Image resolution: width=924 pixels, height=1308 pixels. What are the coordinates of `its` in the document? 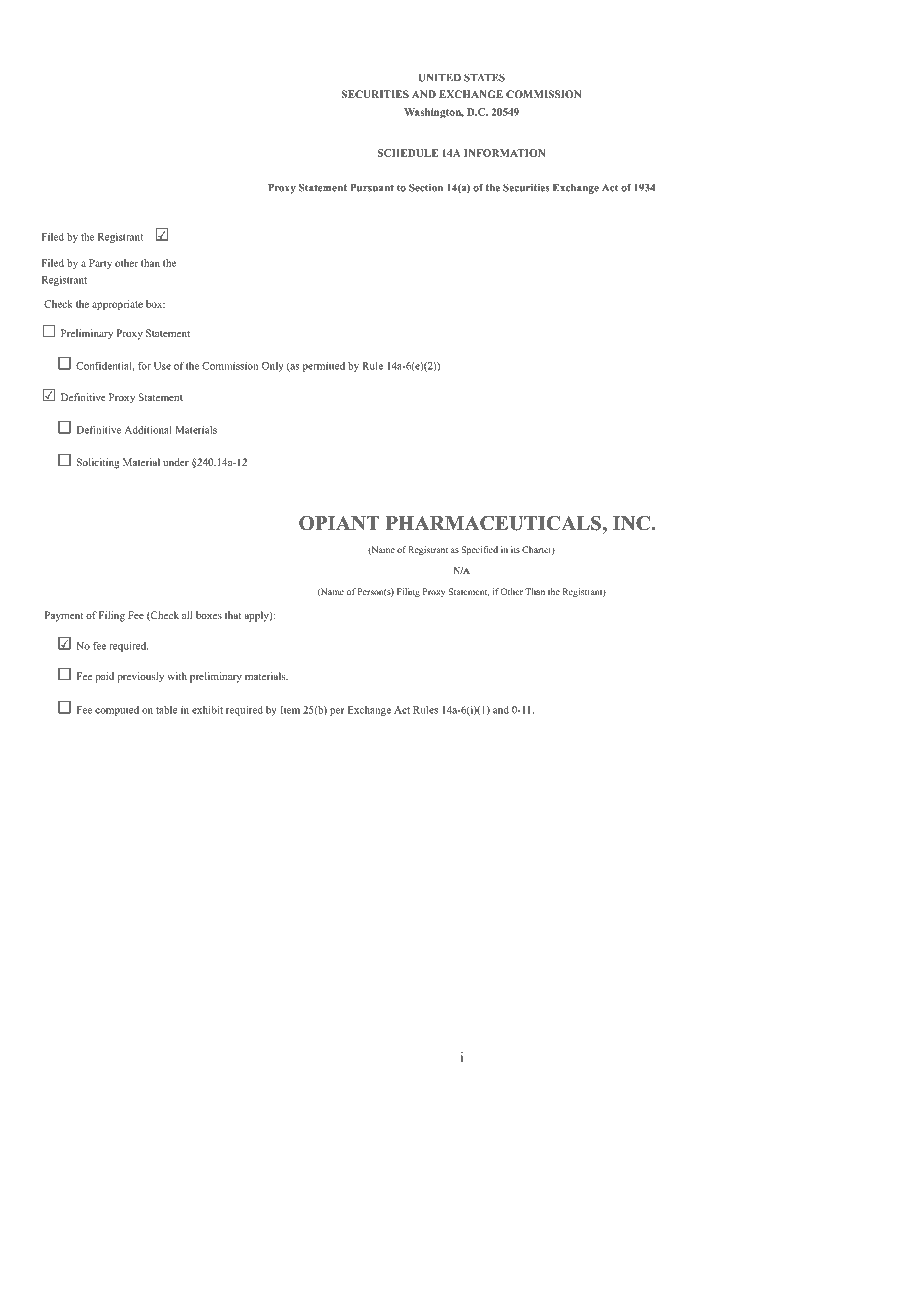 It's located at (515, 549).
